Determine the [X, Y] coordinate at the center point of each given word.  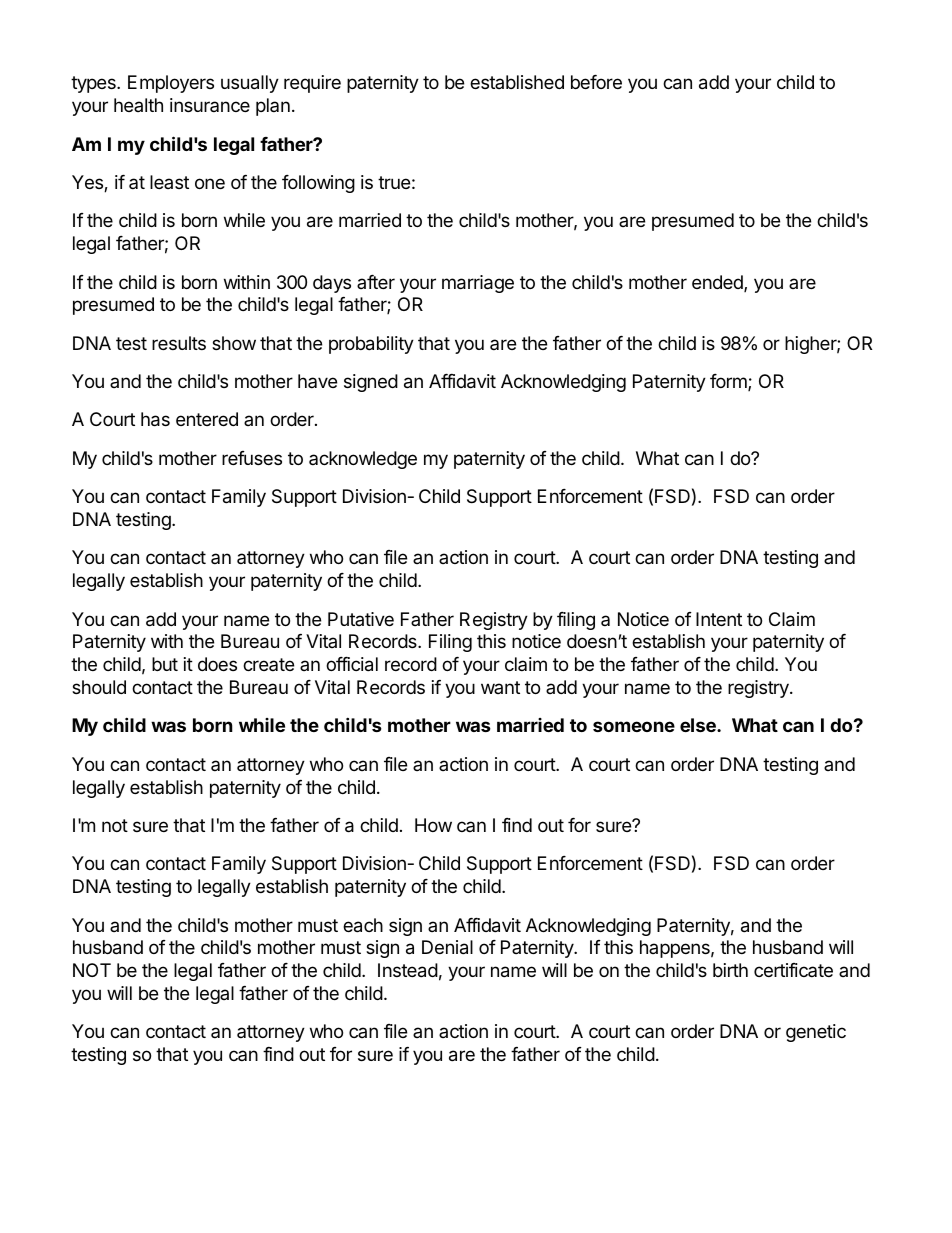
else [699, 725]
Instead [408, 970]
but [165, 664]
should [99, 687]
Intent [719, 619]
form [729, 382]
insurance [210, 105]
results [179, 343]
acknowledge [363, 460]
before [596, 82]
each [363, 925]
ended [718, 283]
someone [634, 726]
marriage [478, 284]
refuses [252, 458]
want [500, 687]
